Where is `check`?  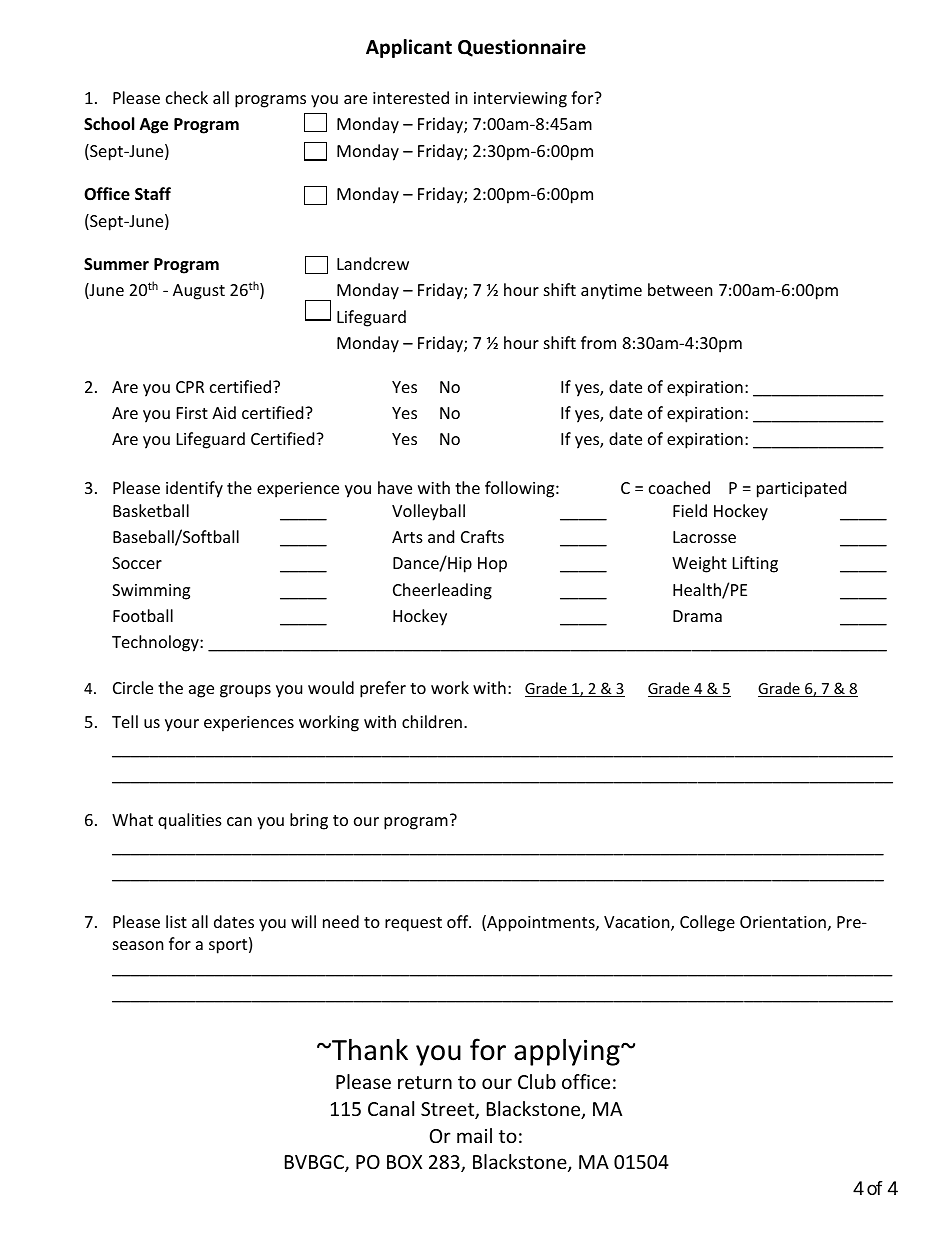 check is located at coordinates (187, 97).
